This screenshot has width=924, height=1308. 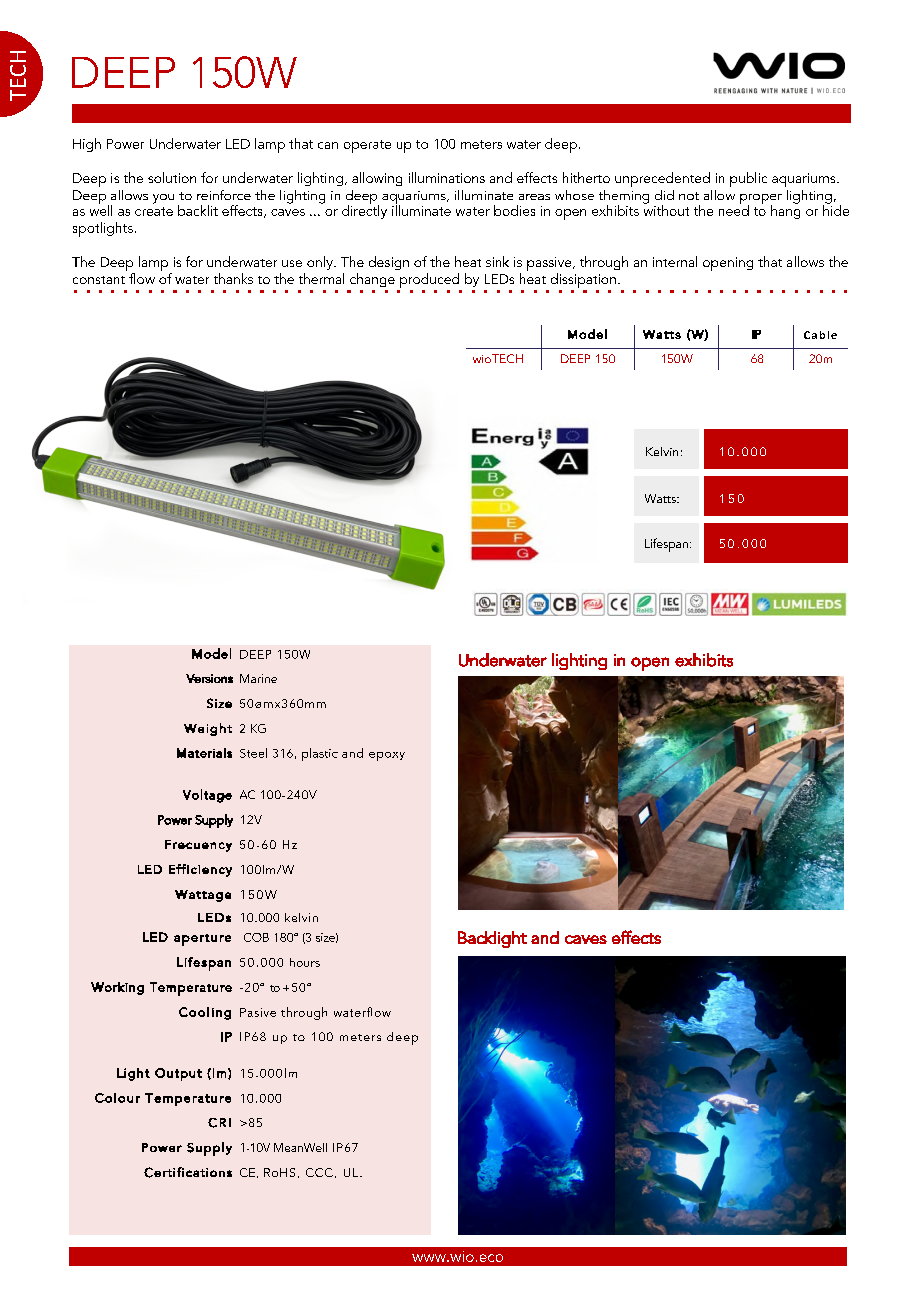 What do you see at coordinates (748, 179) in the screenshot?
I see `public` at bounding box center [748, 179].
